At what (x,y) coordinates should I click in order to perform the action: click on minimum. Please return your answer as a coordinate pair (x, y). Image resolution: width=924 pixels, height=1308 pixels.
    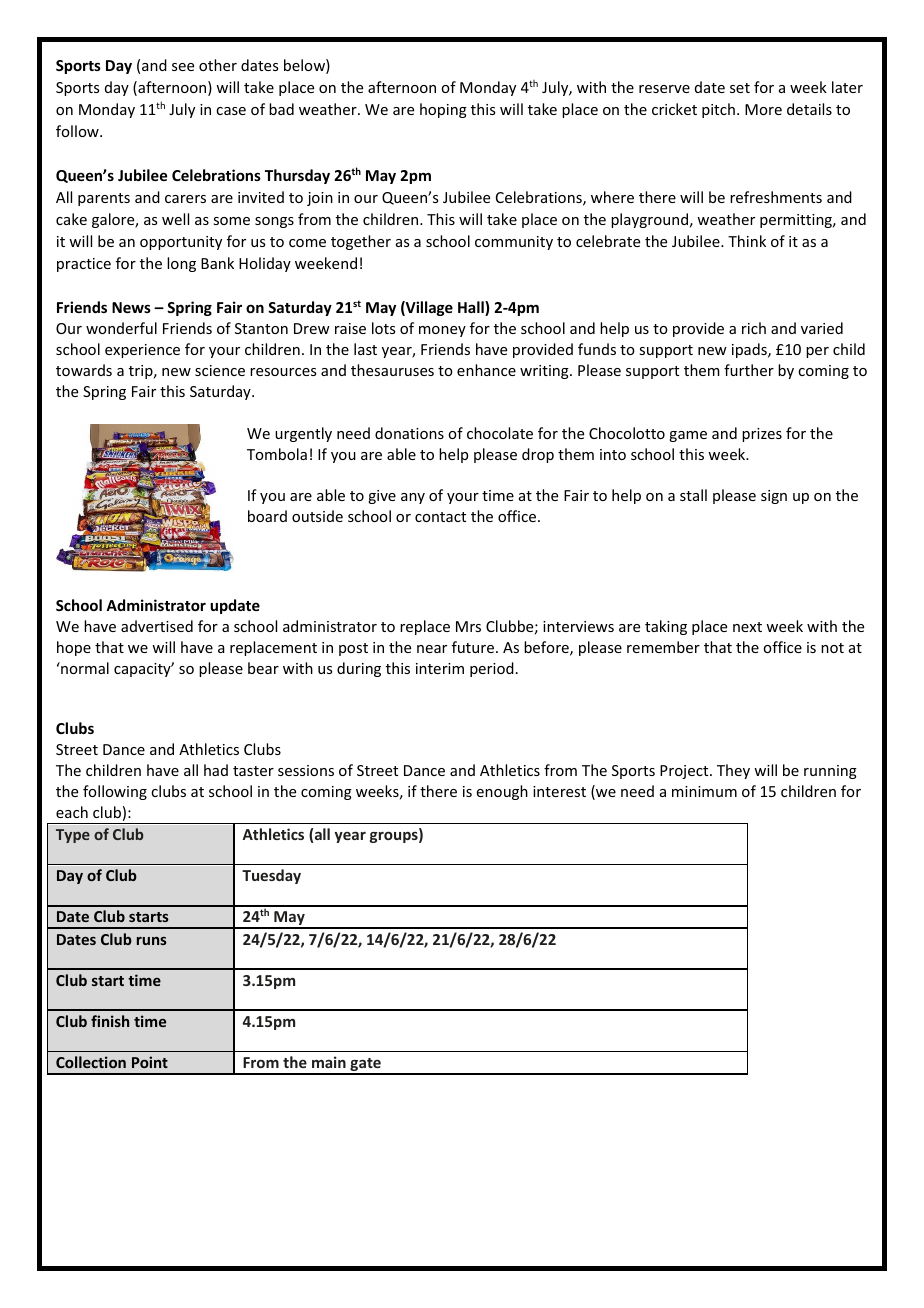
    Looking at the image, I should click on (704, 791).
